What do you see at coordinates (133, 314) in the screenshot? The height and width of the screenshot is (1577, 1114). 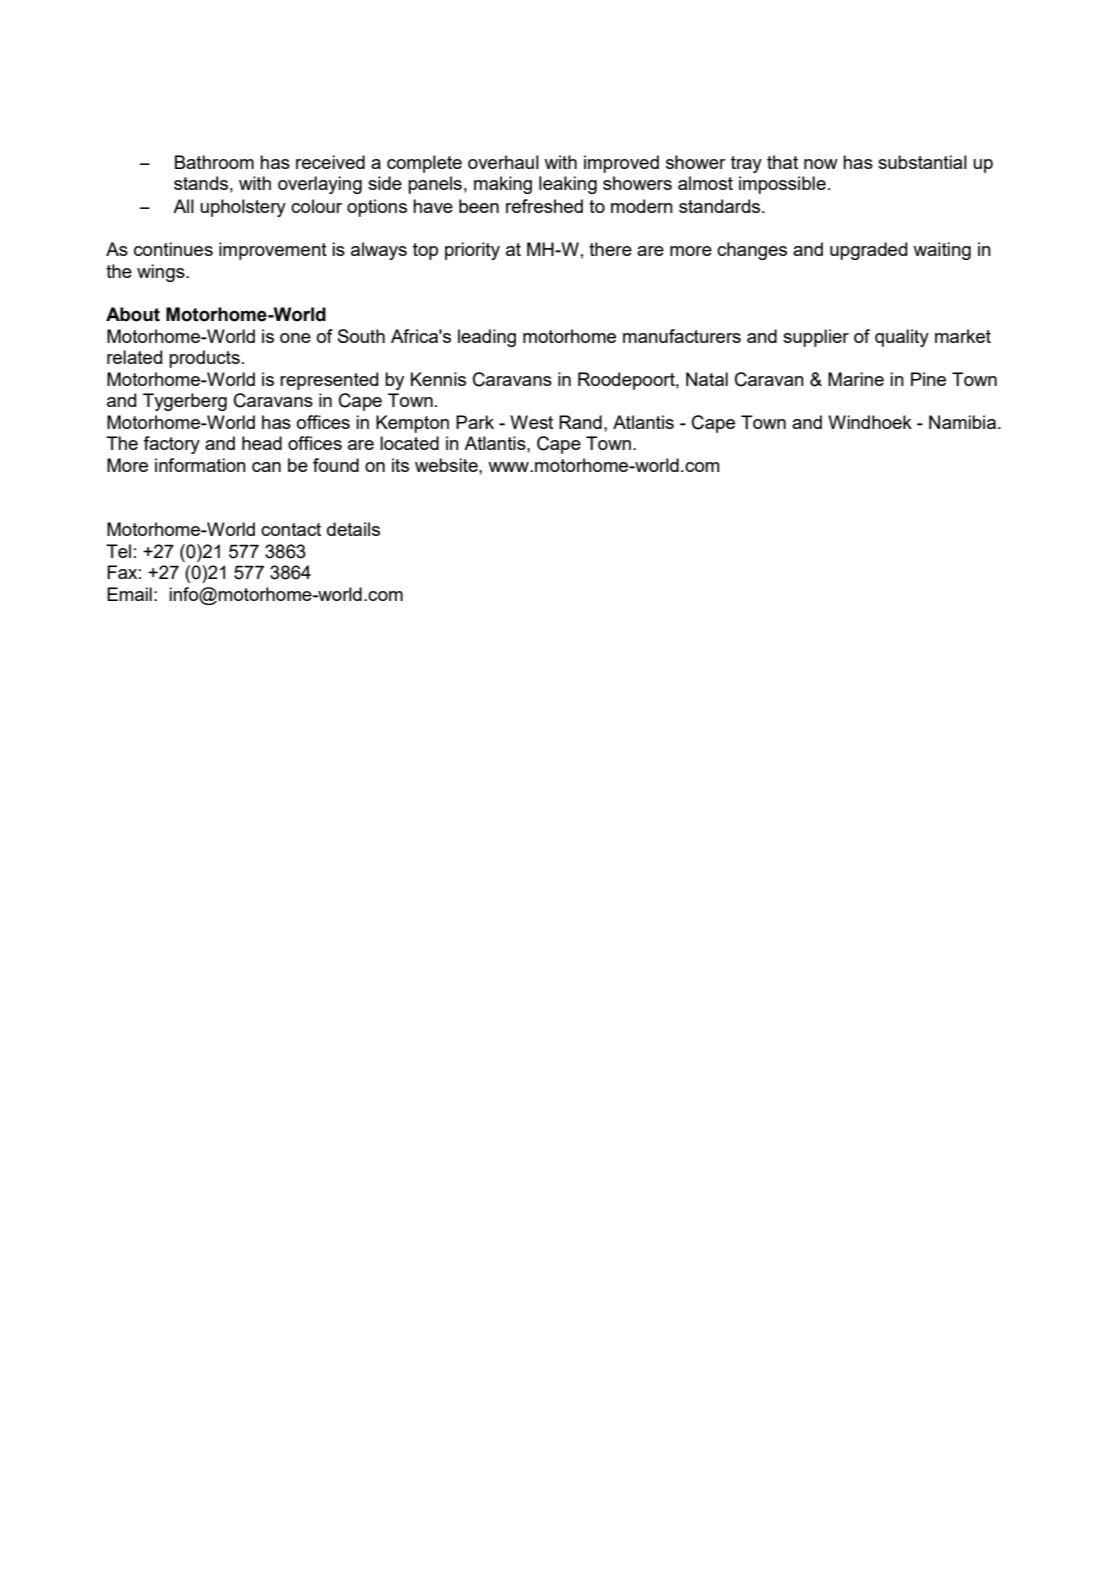 I see `About` at bounding box center [133, 314].
